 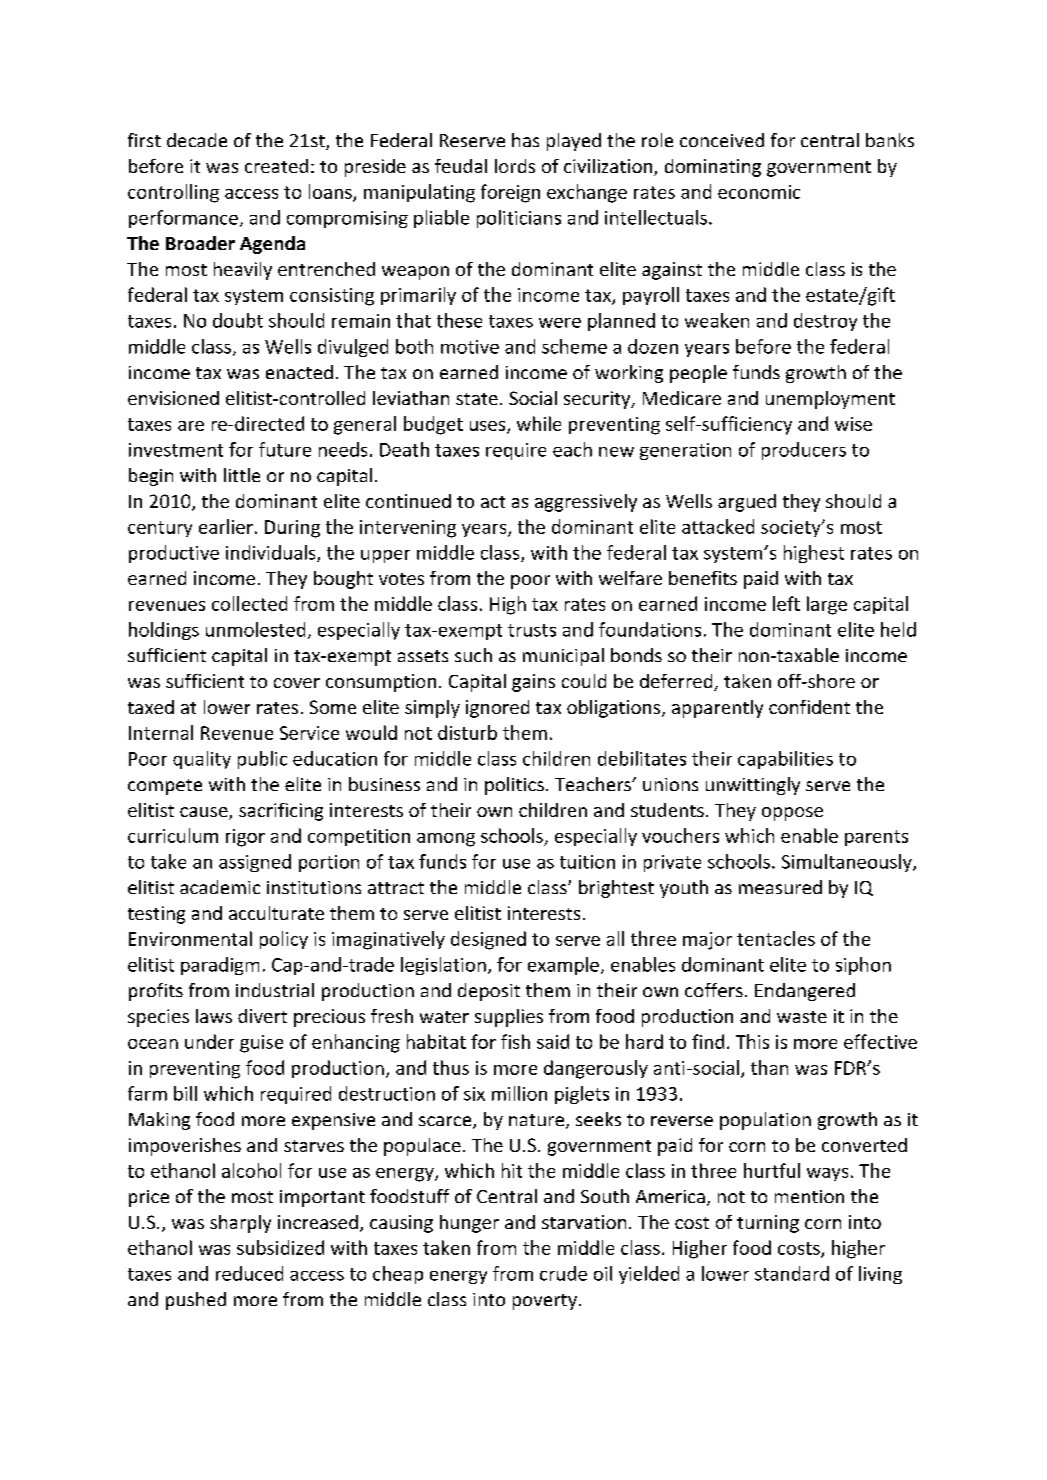 What do you see at coordinates (249, 1273) in the screenshot?
I see `reduced` at bounding box center [249, 1273].
